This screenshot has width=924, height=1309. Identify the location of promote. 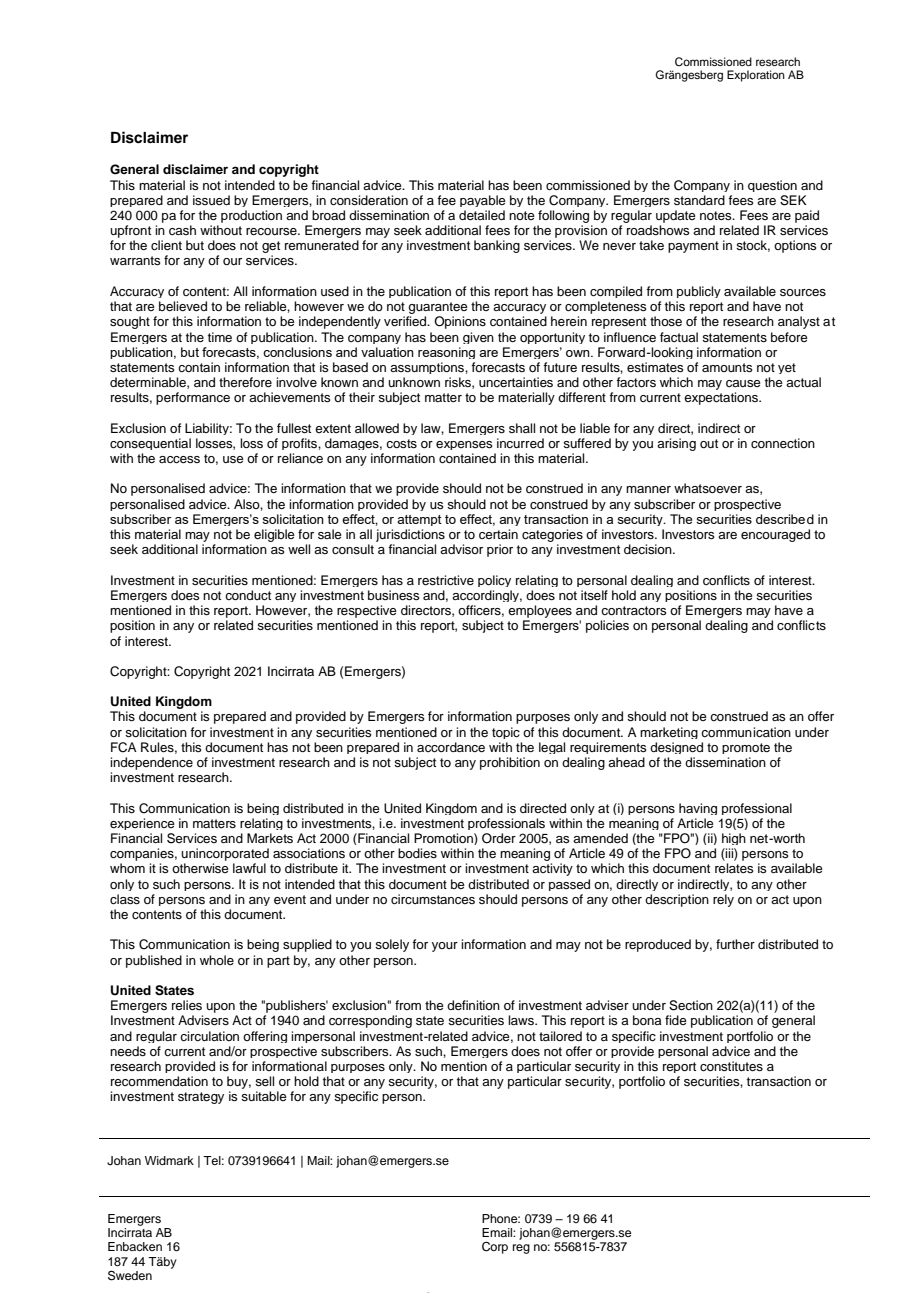
(746, 748).
